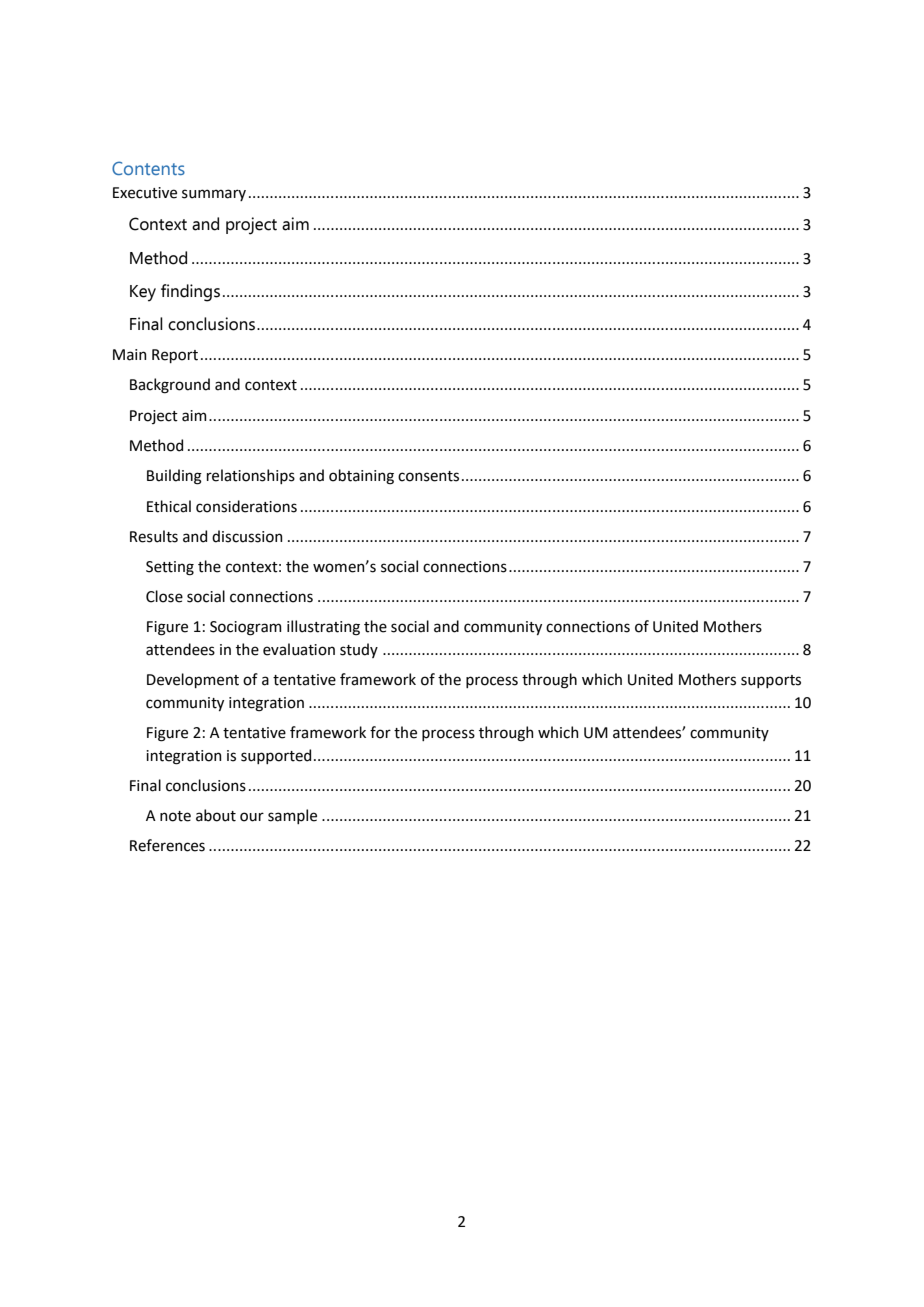 The image size is (924, 1307). Describe the element at coordinates (145, 193) in the screenshot. I see `Executive` at that location.
